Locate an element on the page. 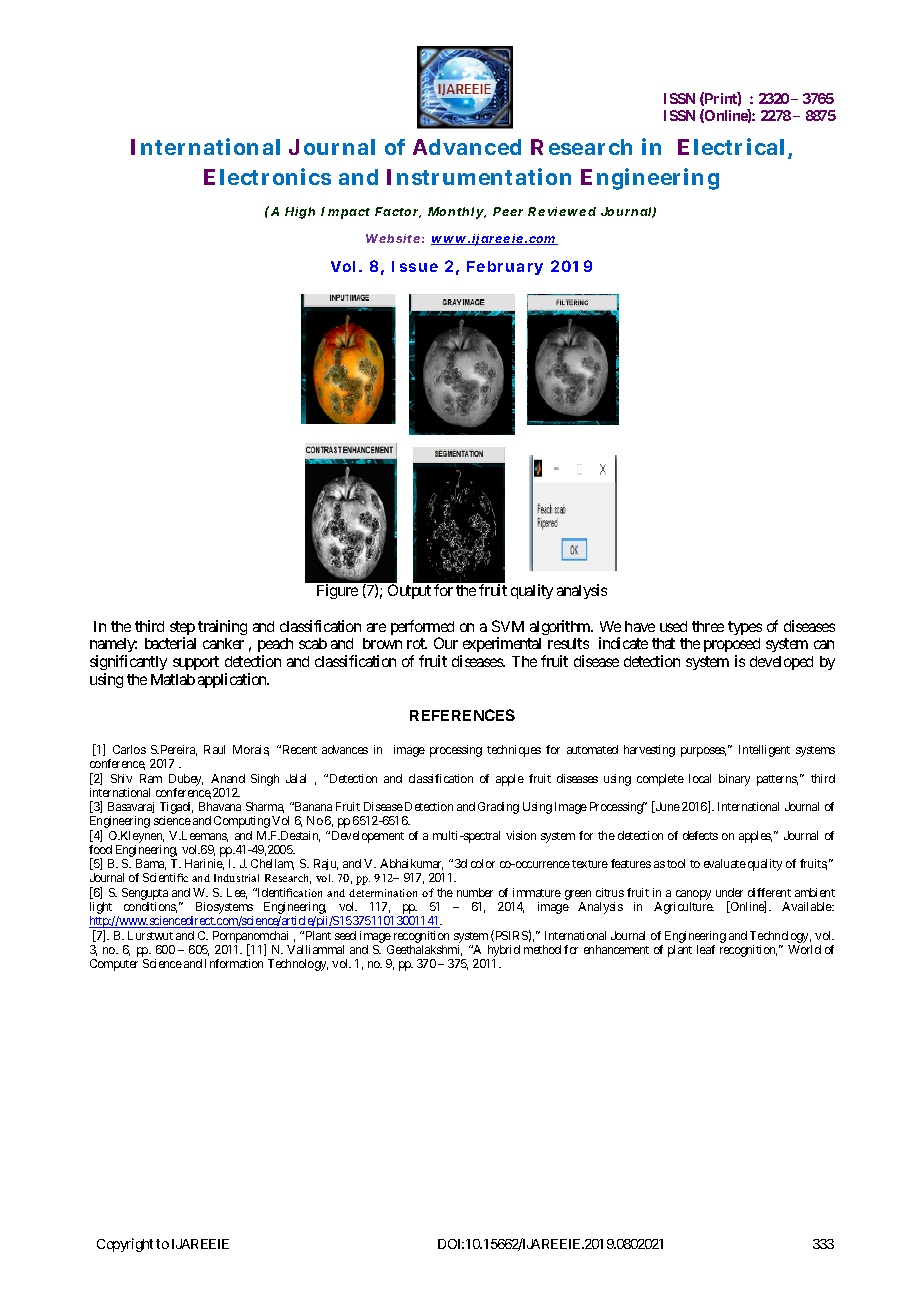 The width and height of the page is (924, 1308). Information is located at coordinates (234, 963).
